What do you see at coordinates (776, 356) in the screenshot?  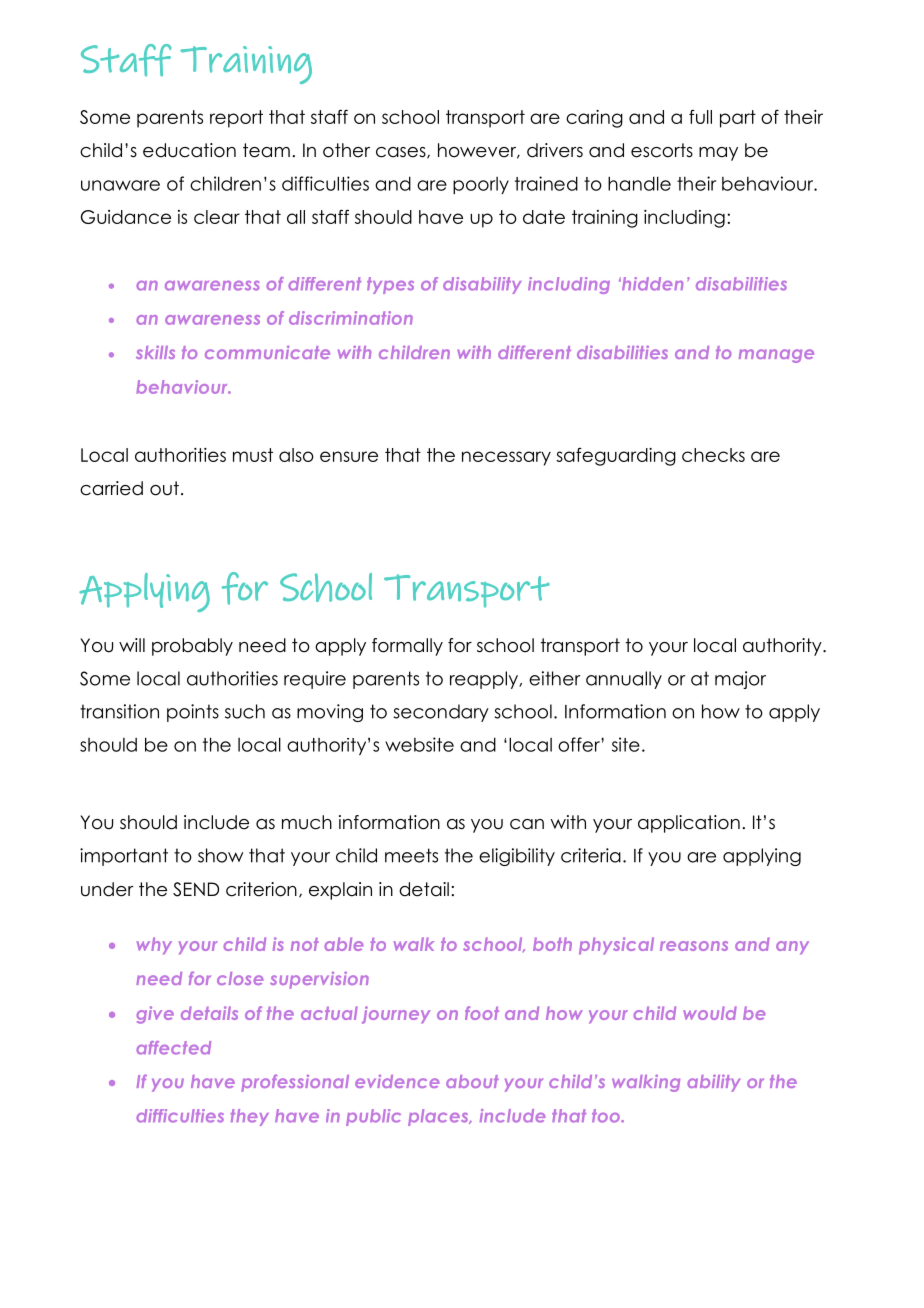 I see `manage` at bounding box center [776, 356].
